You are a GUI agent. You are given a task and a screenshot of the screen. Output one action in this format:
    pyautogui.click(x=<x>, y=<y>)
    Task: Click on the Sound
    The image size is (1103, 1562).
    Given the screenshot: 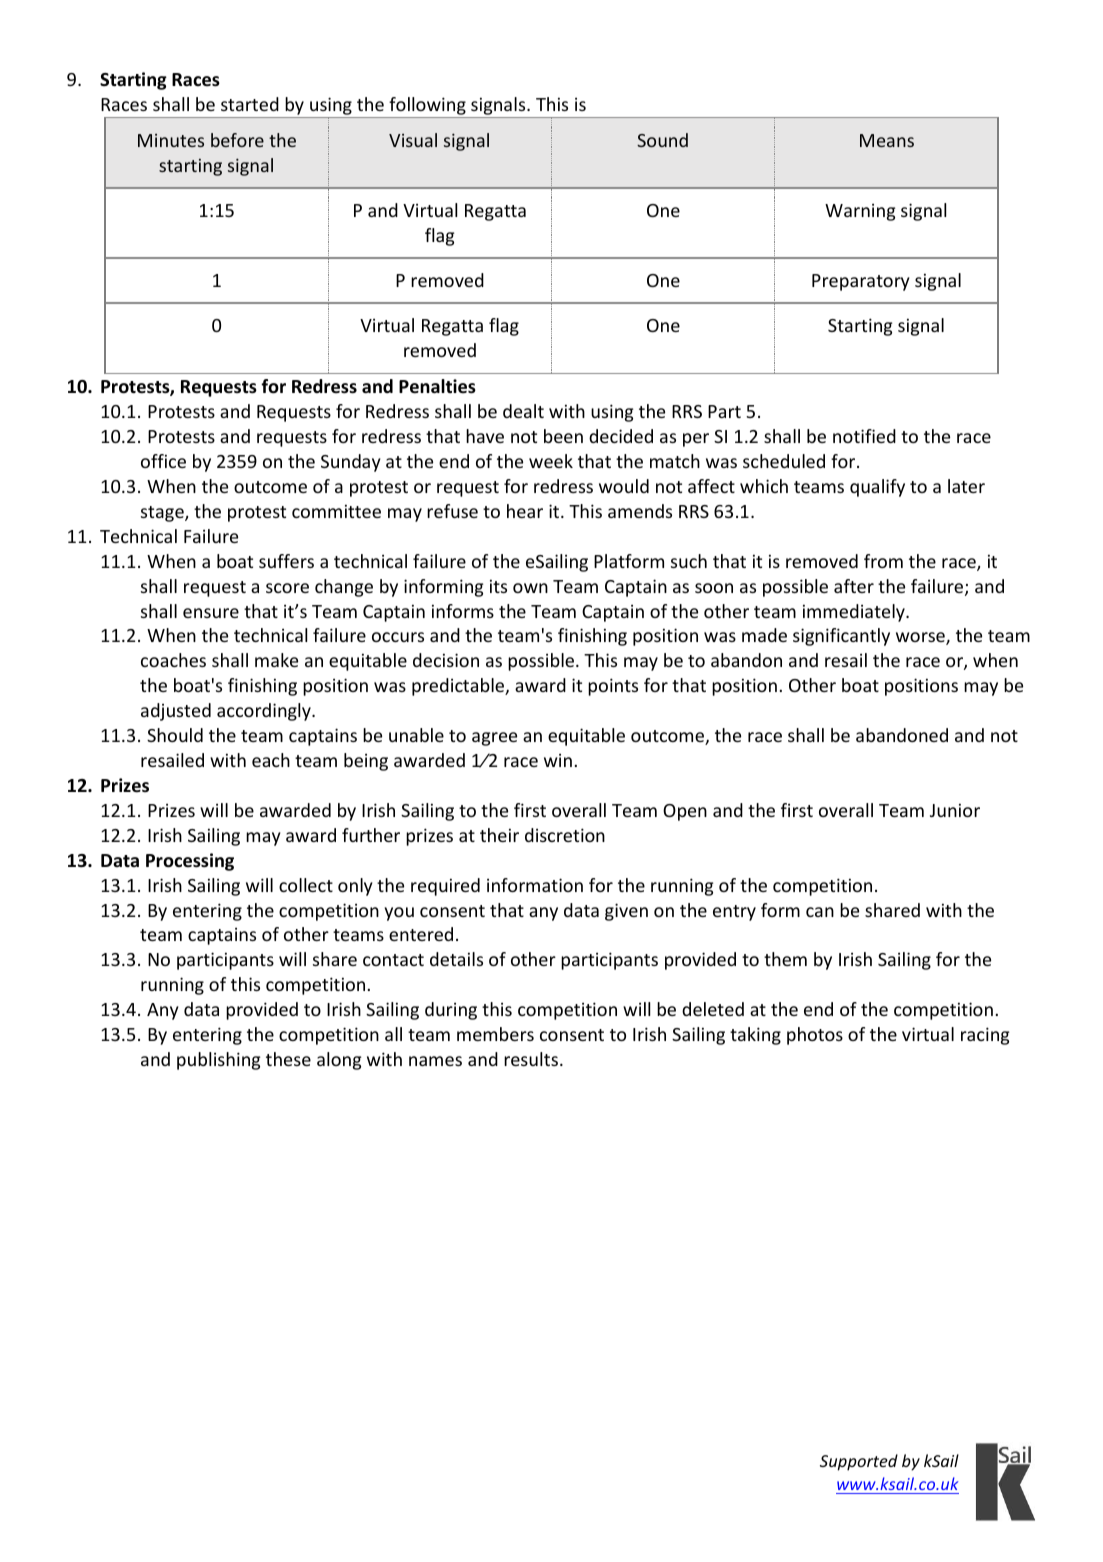 What is the action you would take?
    pyautogui.click(x=662, y=140)
